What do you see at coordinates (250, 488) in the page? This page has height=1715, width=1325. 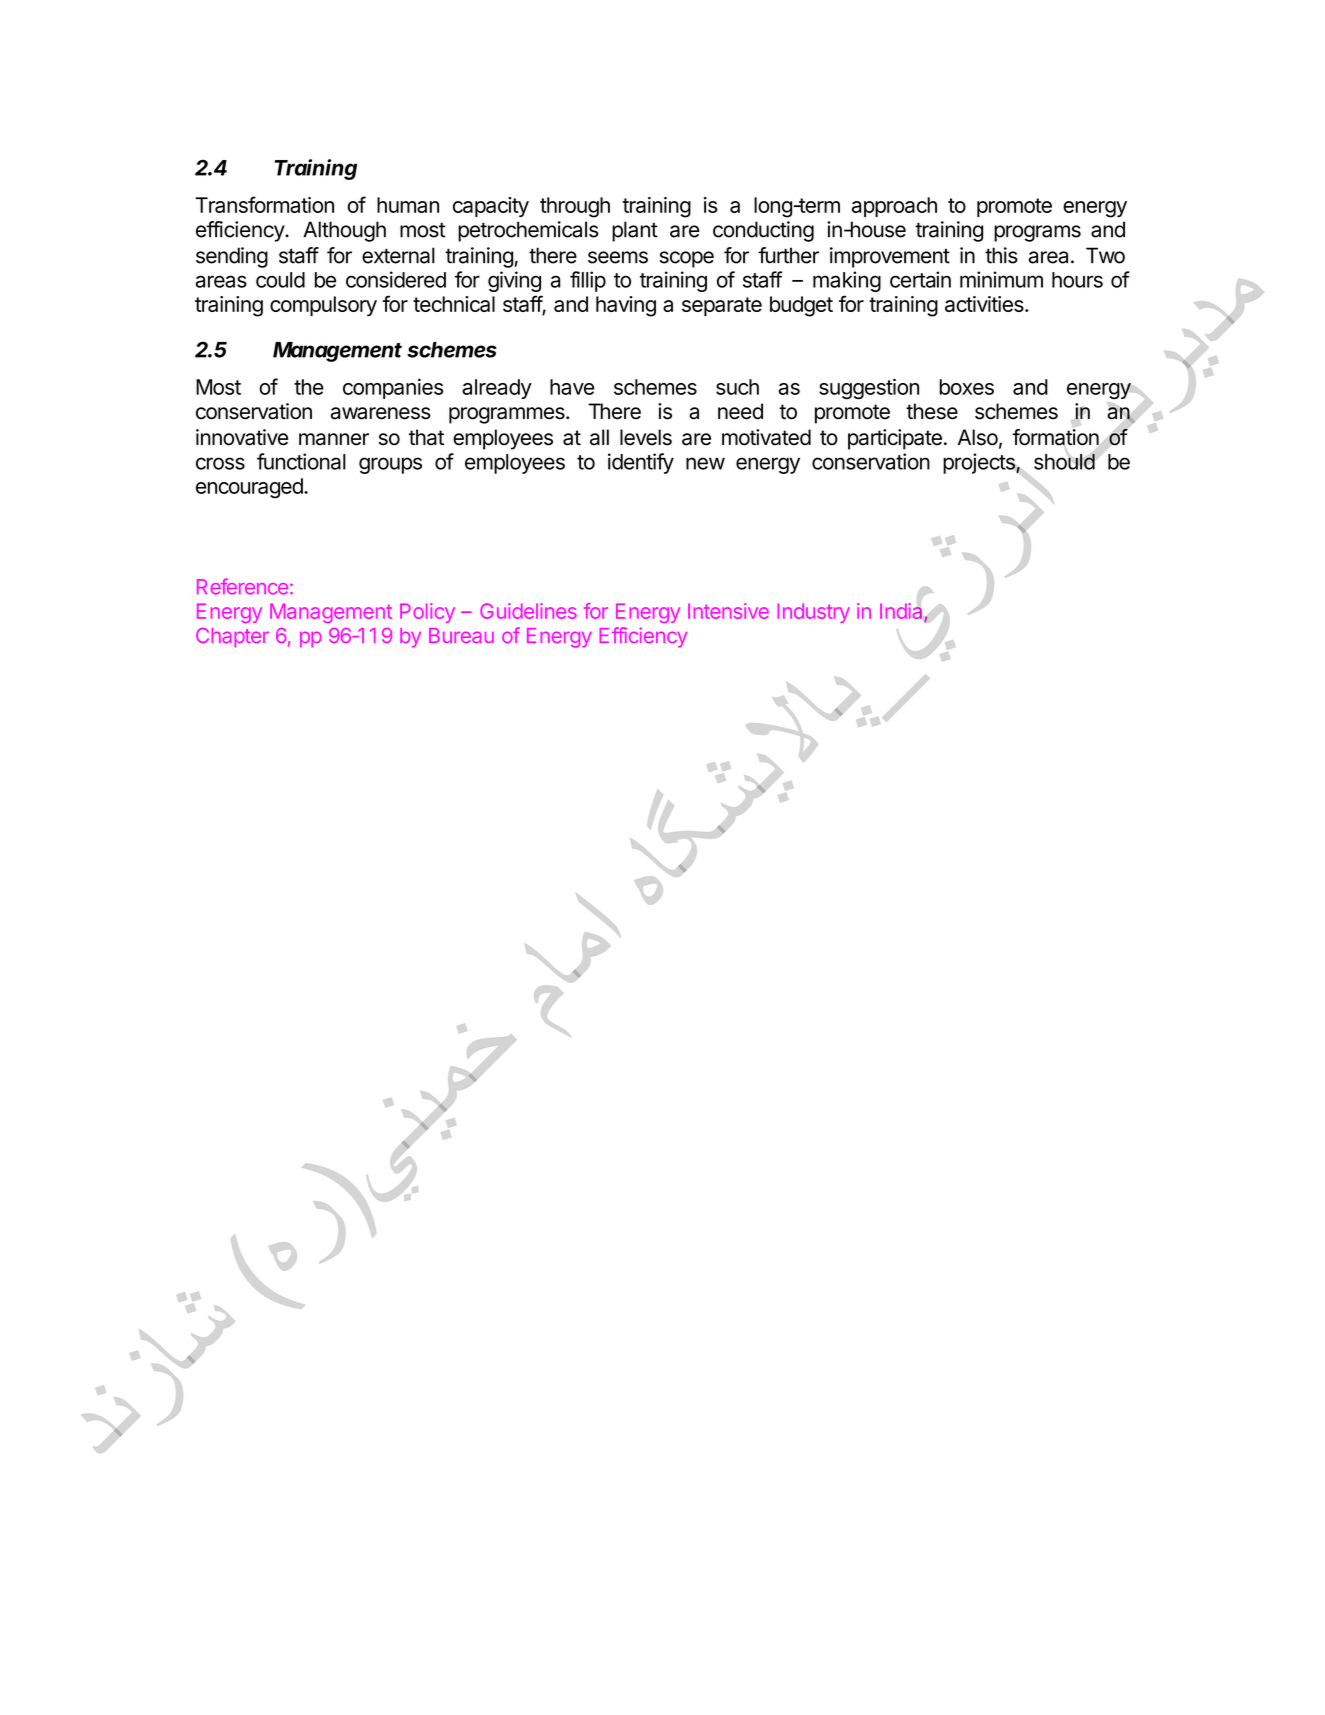 I see `encouraged` at bounding box center [250, 488].
